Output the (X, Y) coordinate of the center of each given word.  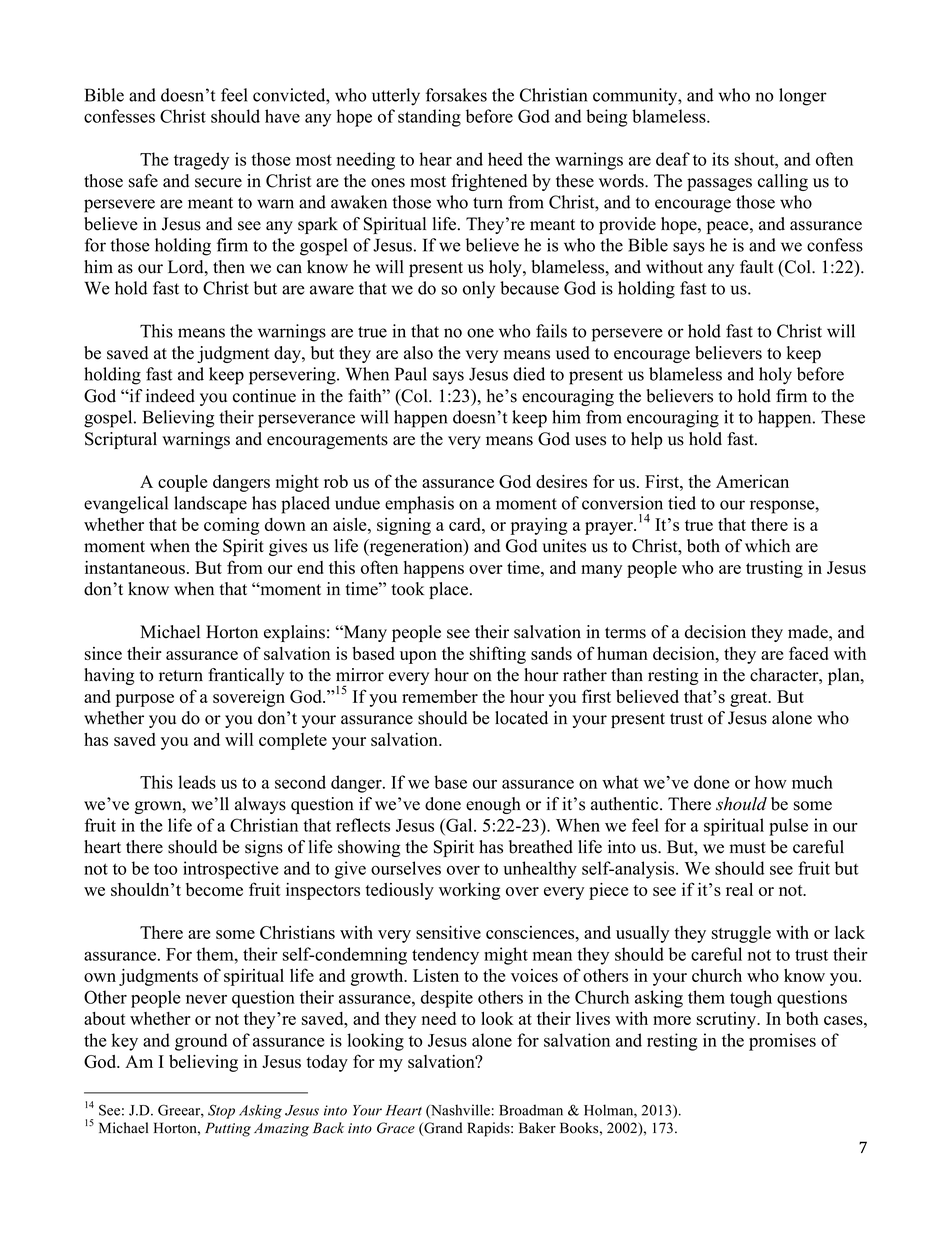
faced (809, 653)
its (720, 159)
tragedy (201, 161)
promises (782, 1042)
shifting (498, 655)
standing (429, 118)
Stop (221, 1111)
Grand (442, 1129)
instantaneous (135, 567)
